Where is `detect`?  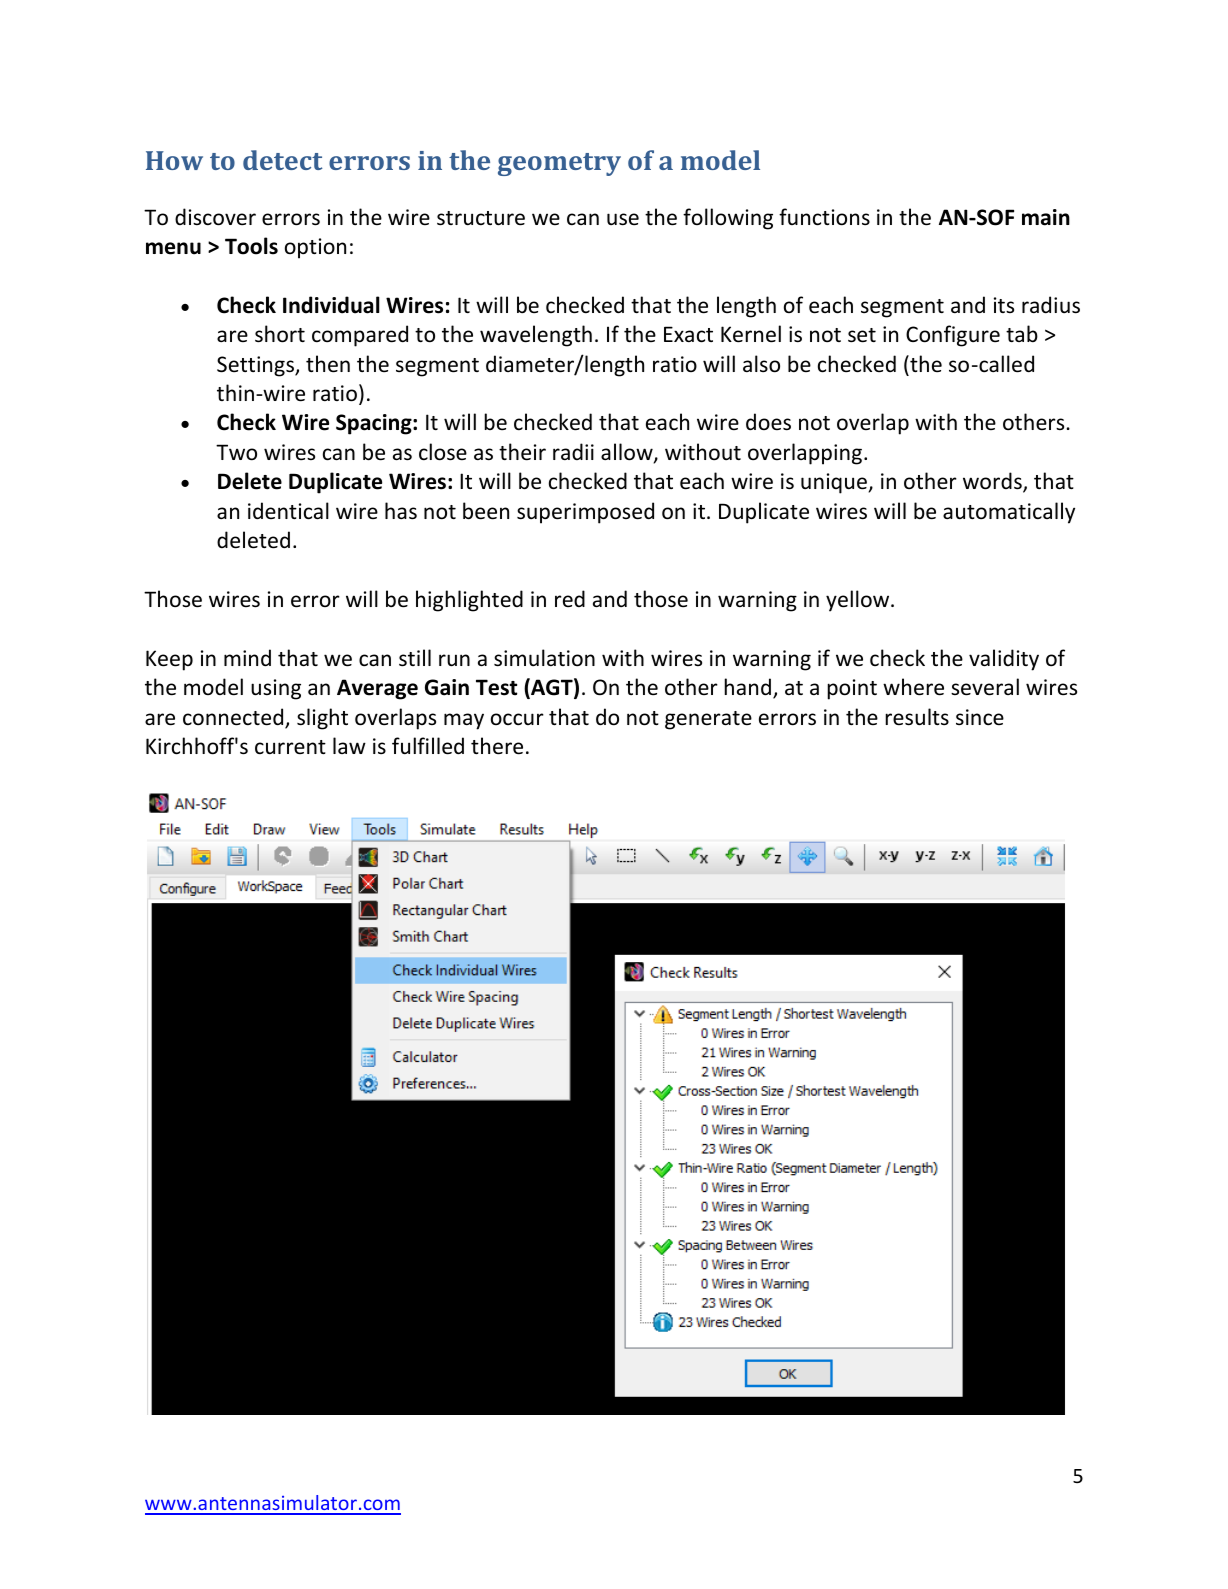 detect is located at coordinates (282, 160).
